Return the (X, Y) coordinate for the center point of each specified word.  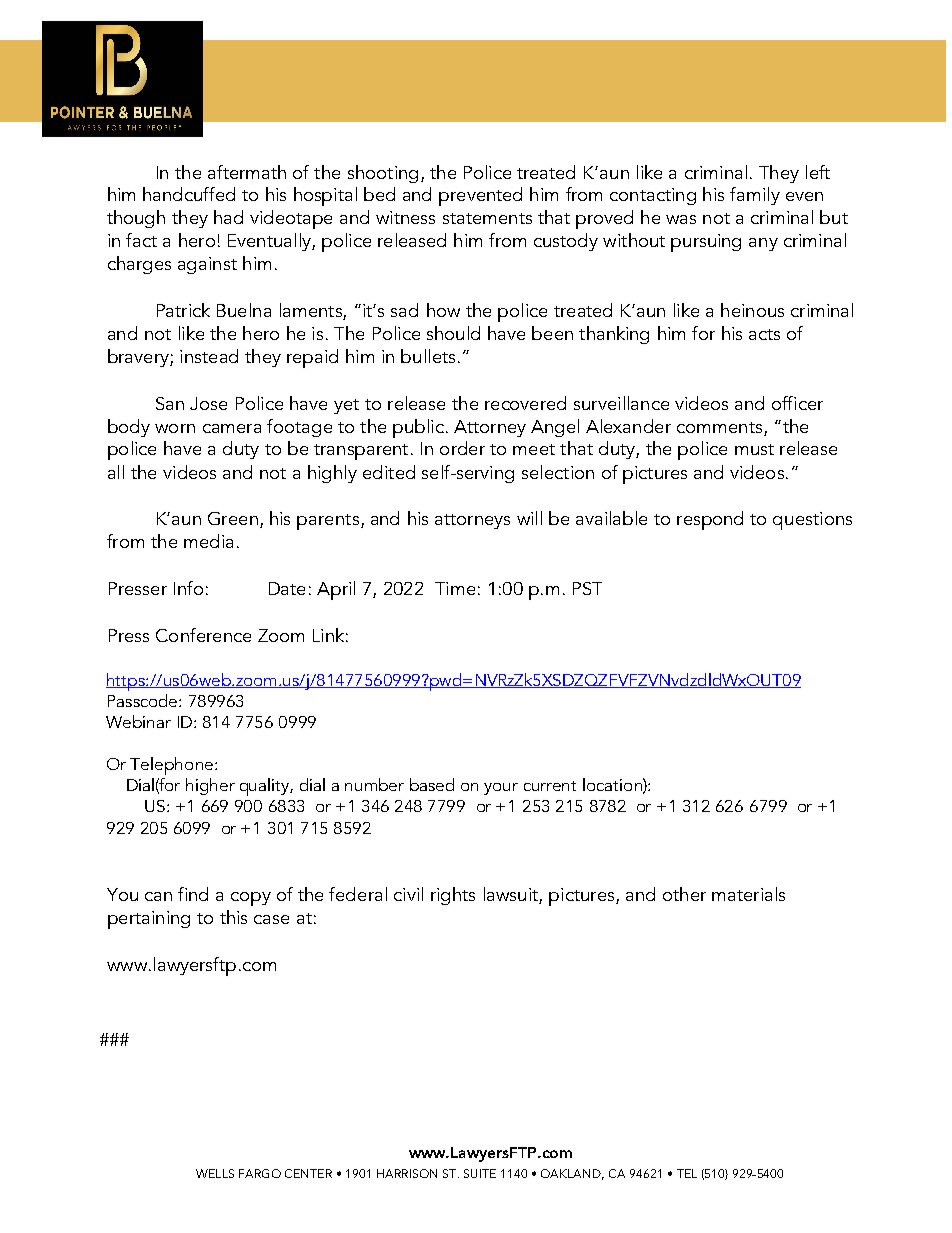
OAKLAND (572, 1174)
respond (710, 520)
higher (210, 786)
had (228, 217)
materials (748, 894)
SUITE (480, 1173)
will (529, 518)
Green (233, 518)
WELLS (215, 1173)
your (501, 789)
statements (487, 218)
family (755, 196)
